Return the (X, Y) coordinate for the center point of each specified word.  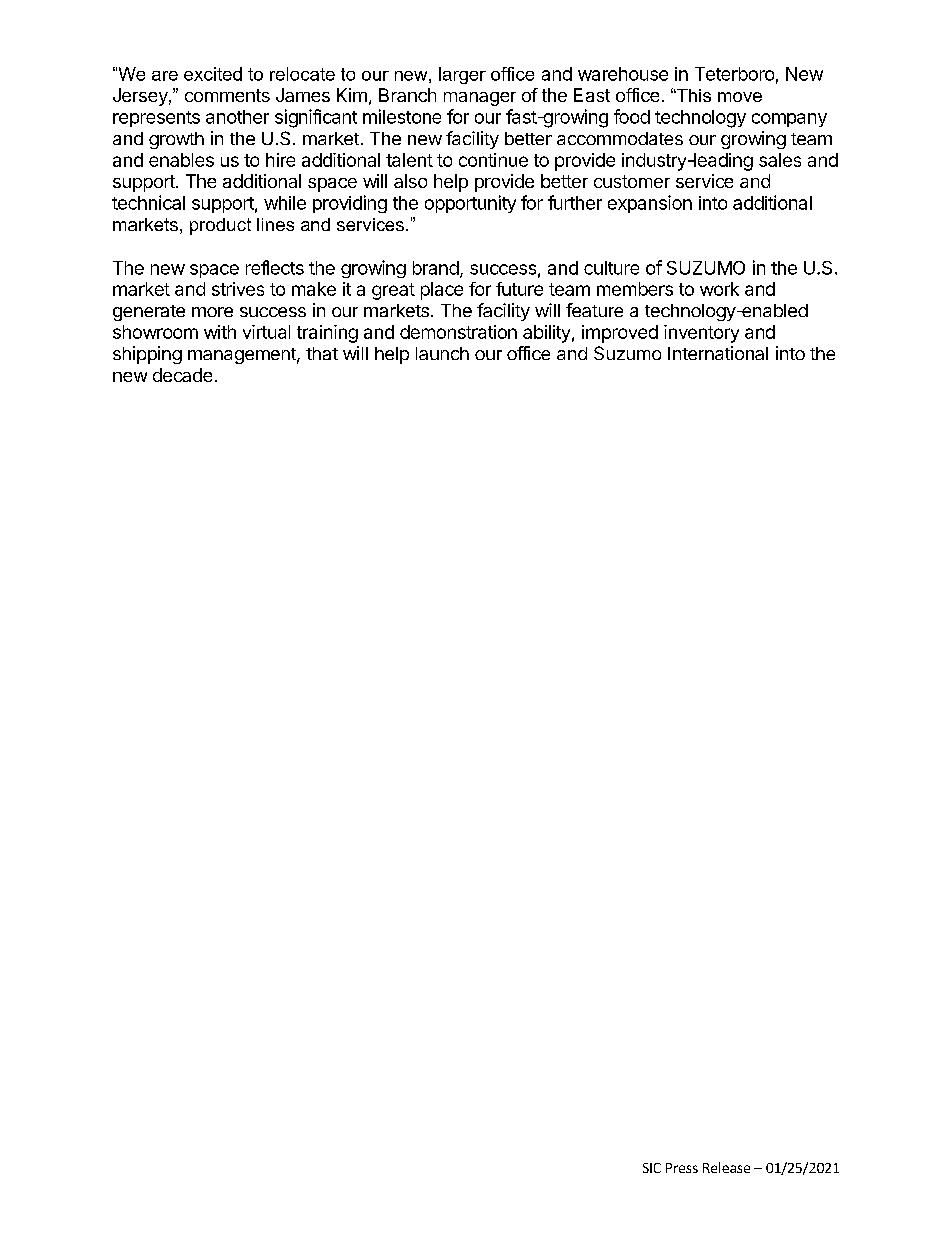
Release (726, 1167)
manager (480, 99)
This (693, 95)
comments (227, 95)
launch (442, 353)
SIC (652, 1168)
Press (682, 1168)
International (718, 353)
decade (182, 375)
